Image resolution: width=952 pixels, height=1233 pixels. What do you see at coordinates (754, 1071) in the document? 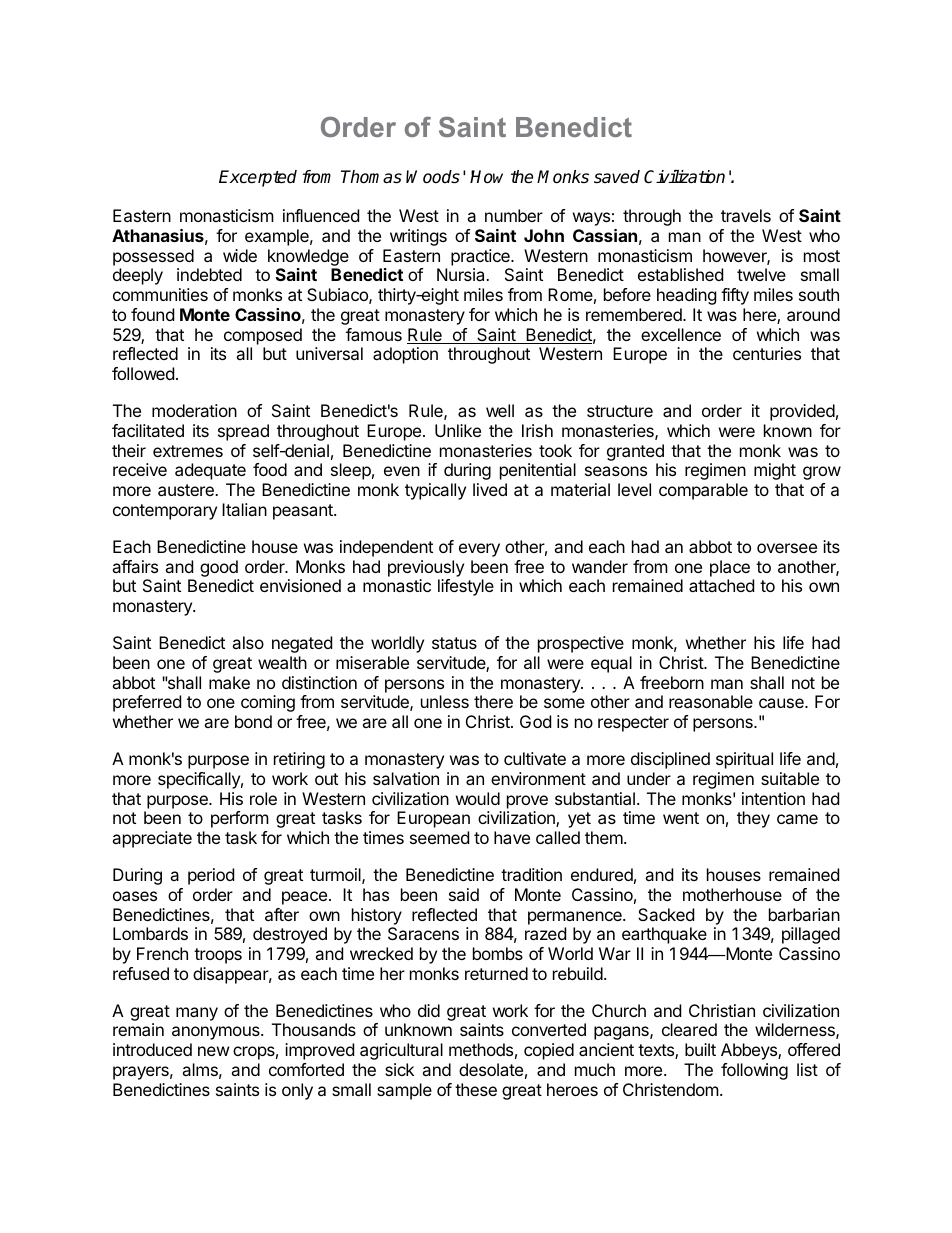
I see `following` at bounding box center [754, 1071].
